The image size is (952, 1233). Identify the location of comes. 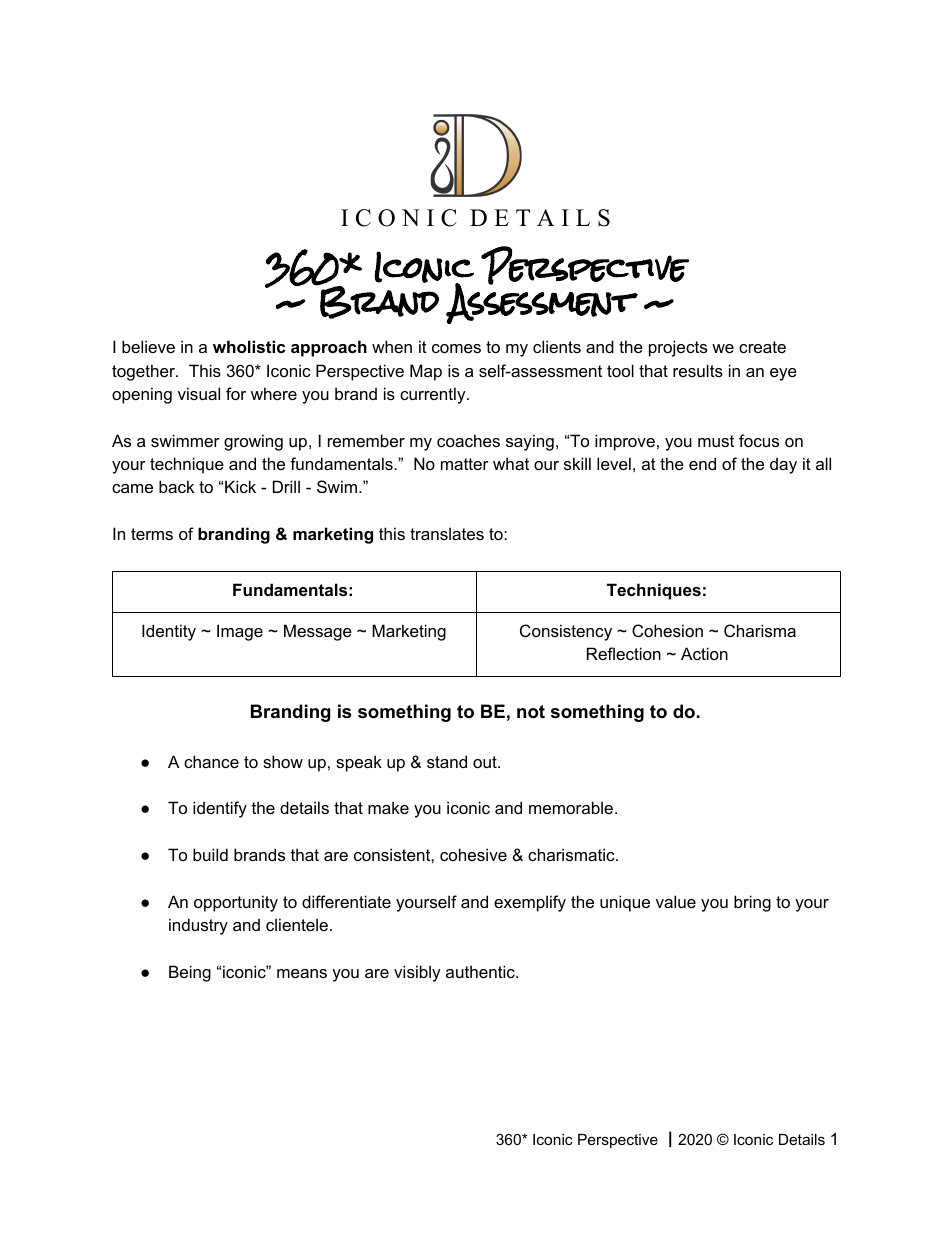
(456, 348).
